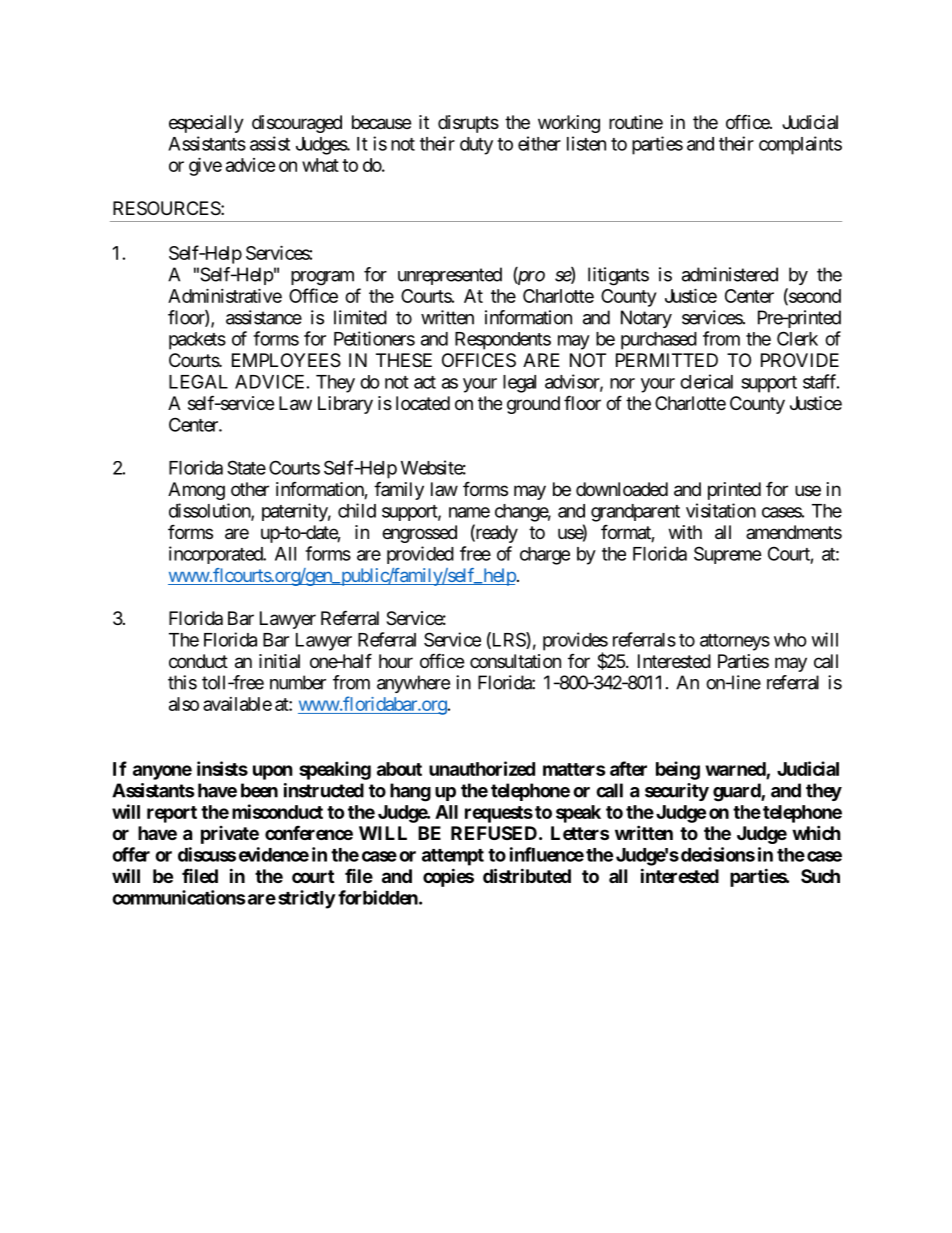 The height and width of the page is (1233, 952). Describe the element at coordinates (476, 146) in the page. I see `duty` at that location.
